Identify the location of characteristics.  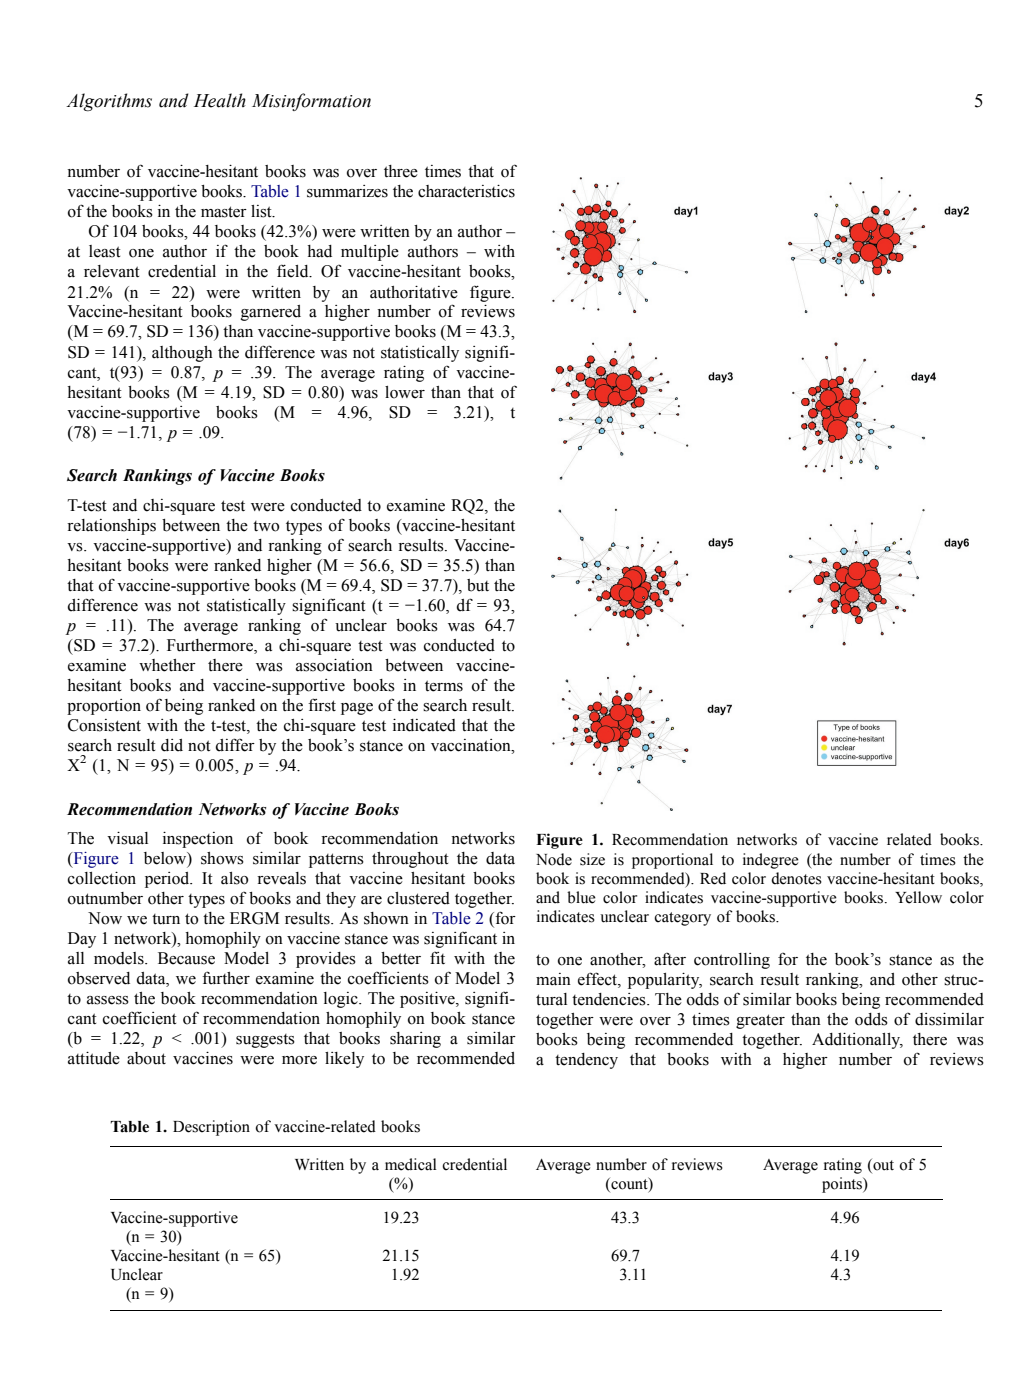
(466, 191).
